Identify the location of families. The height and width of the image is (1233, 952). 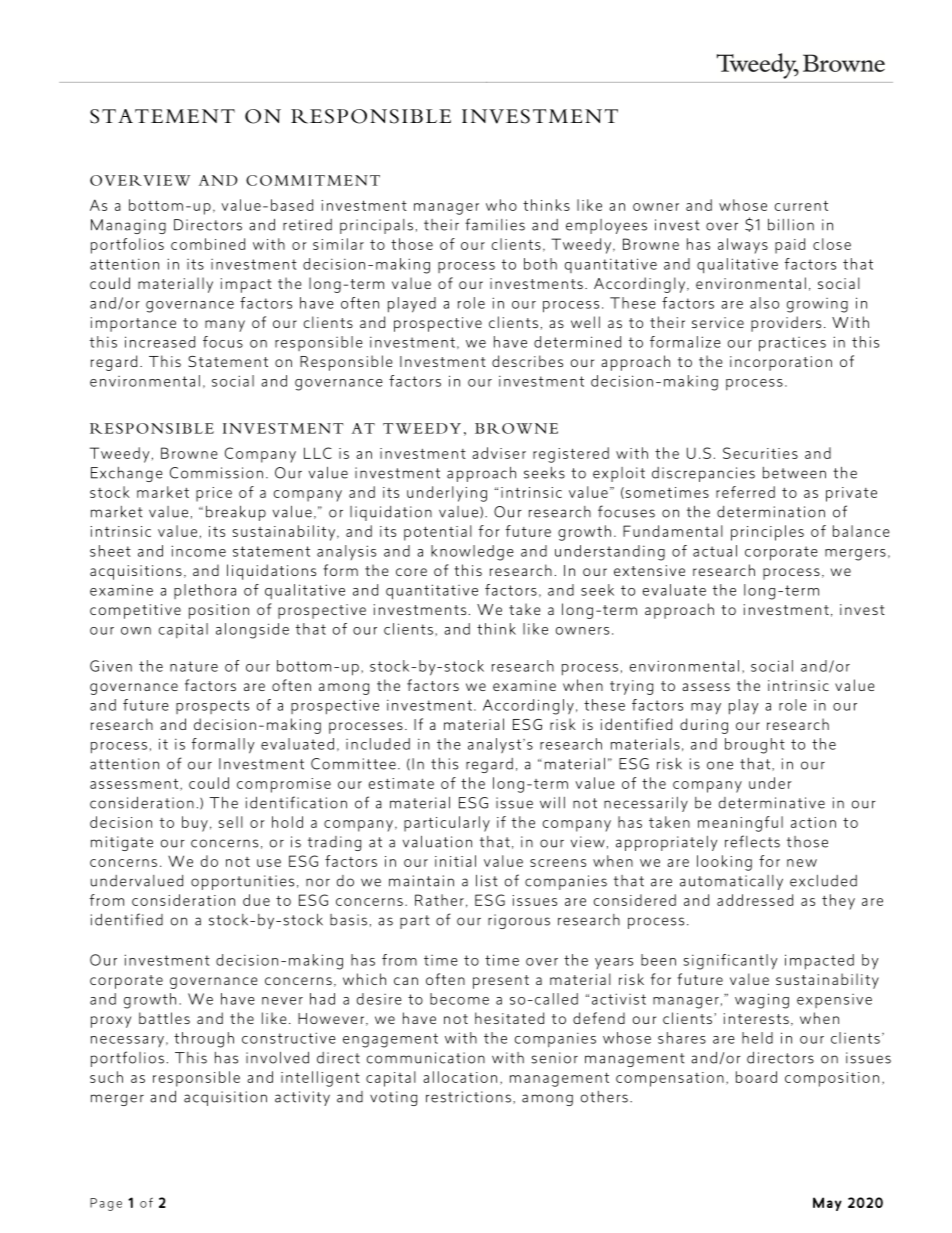
(495, 224).
